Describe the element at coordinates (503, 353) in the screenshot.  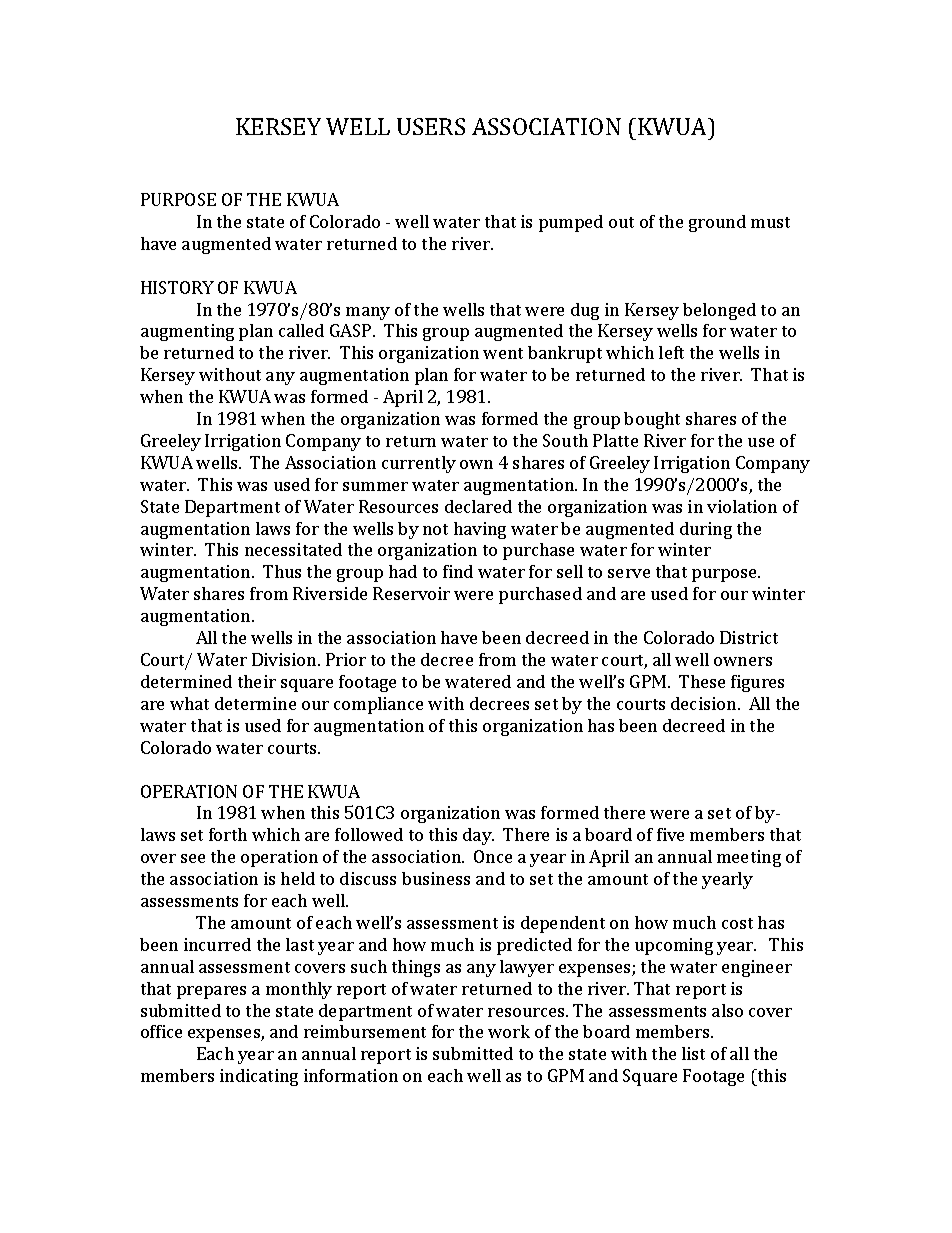
I see `went` at that location.
